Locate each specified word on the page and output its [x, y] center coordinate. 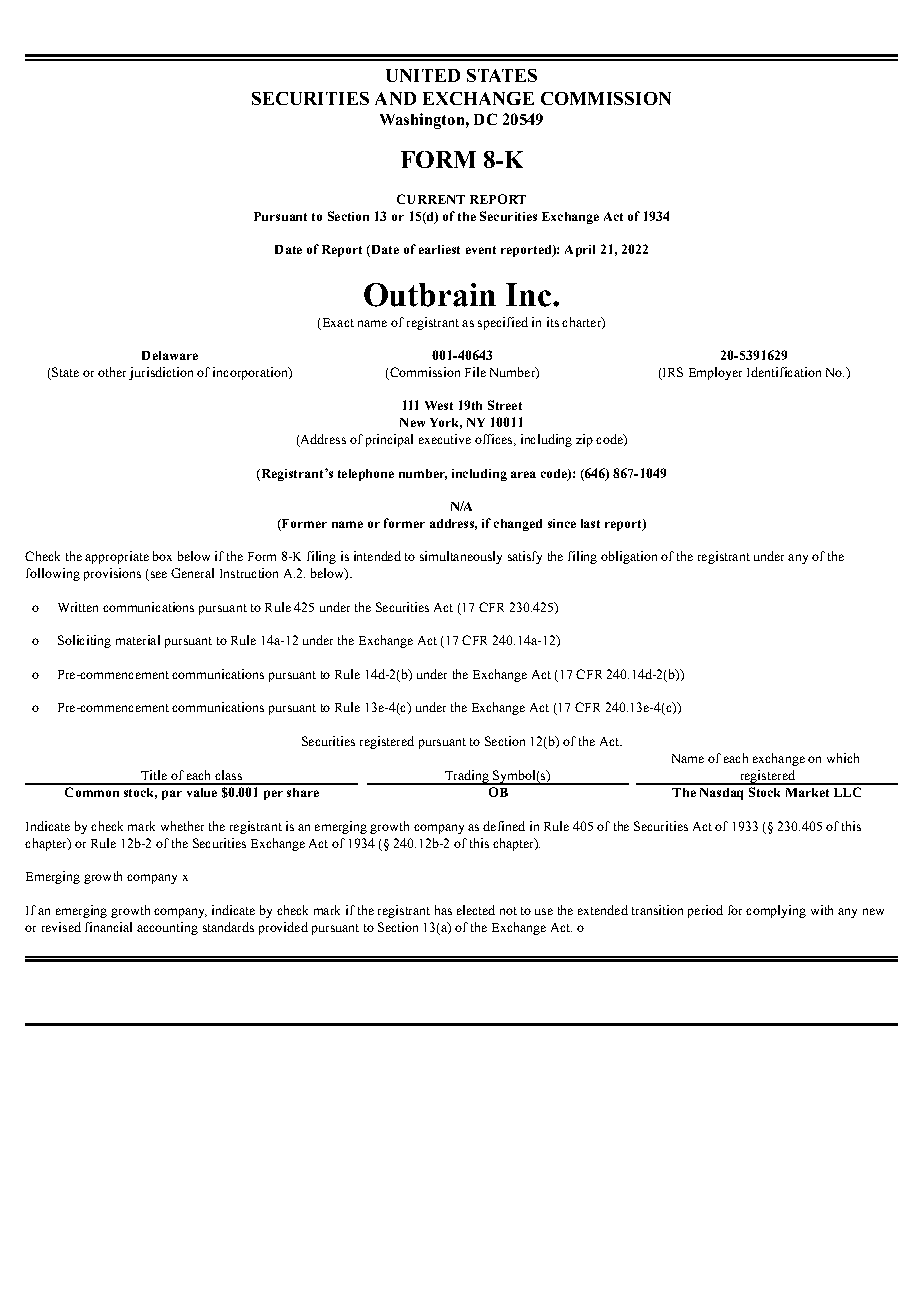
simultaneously [461, 557]
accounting [167, 928]
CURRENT [431, 199]
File [475, 372]
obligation [629, 557]
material [138, 640]
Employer [715, 373]
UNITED [423, 75]
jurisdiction [161, 373]
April [580, 251]
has [443, 910]
